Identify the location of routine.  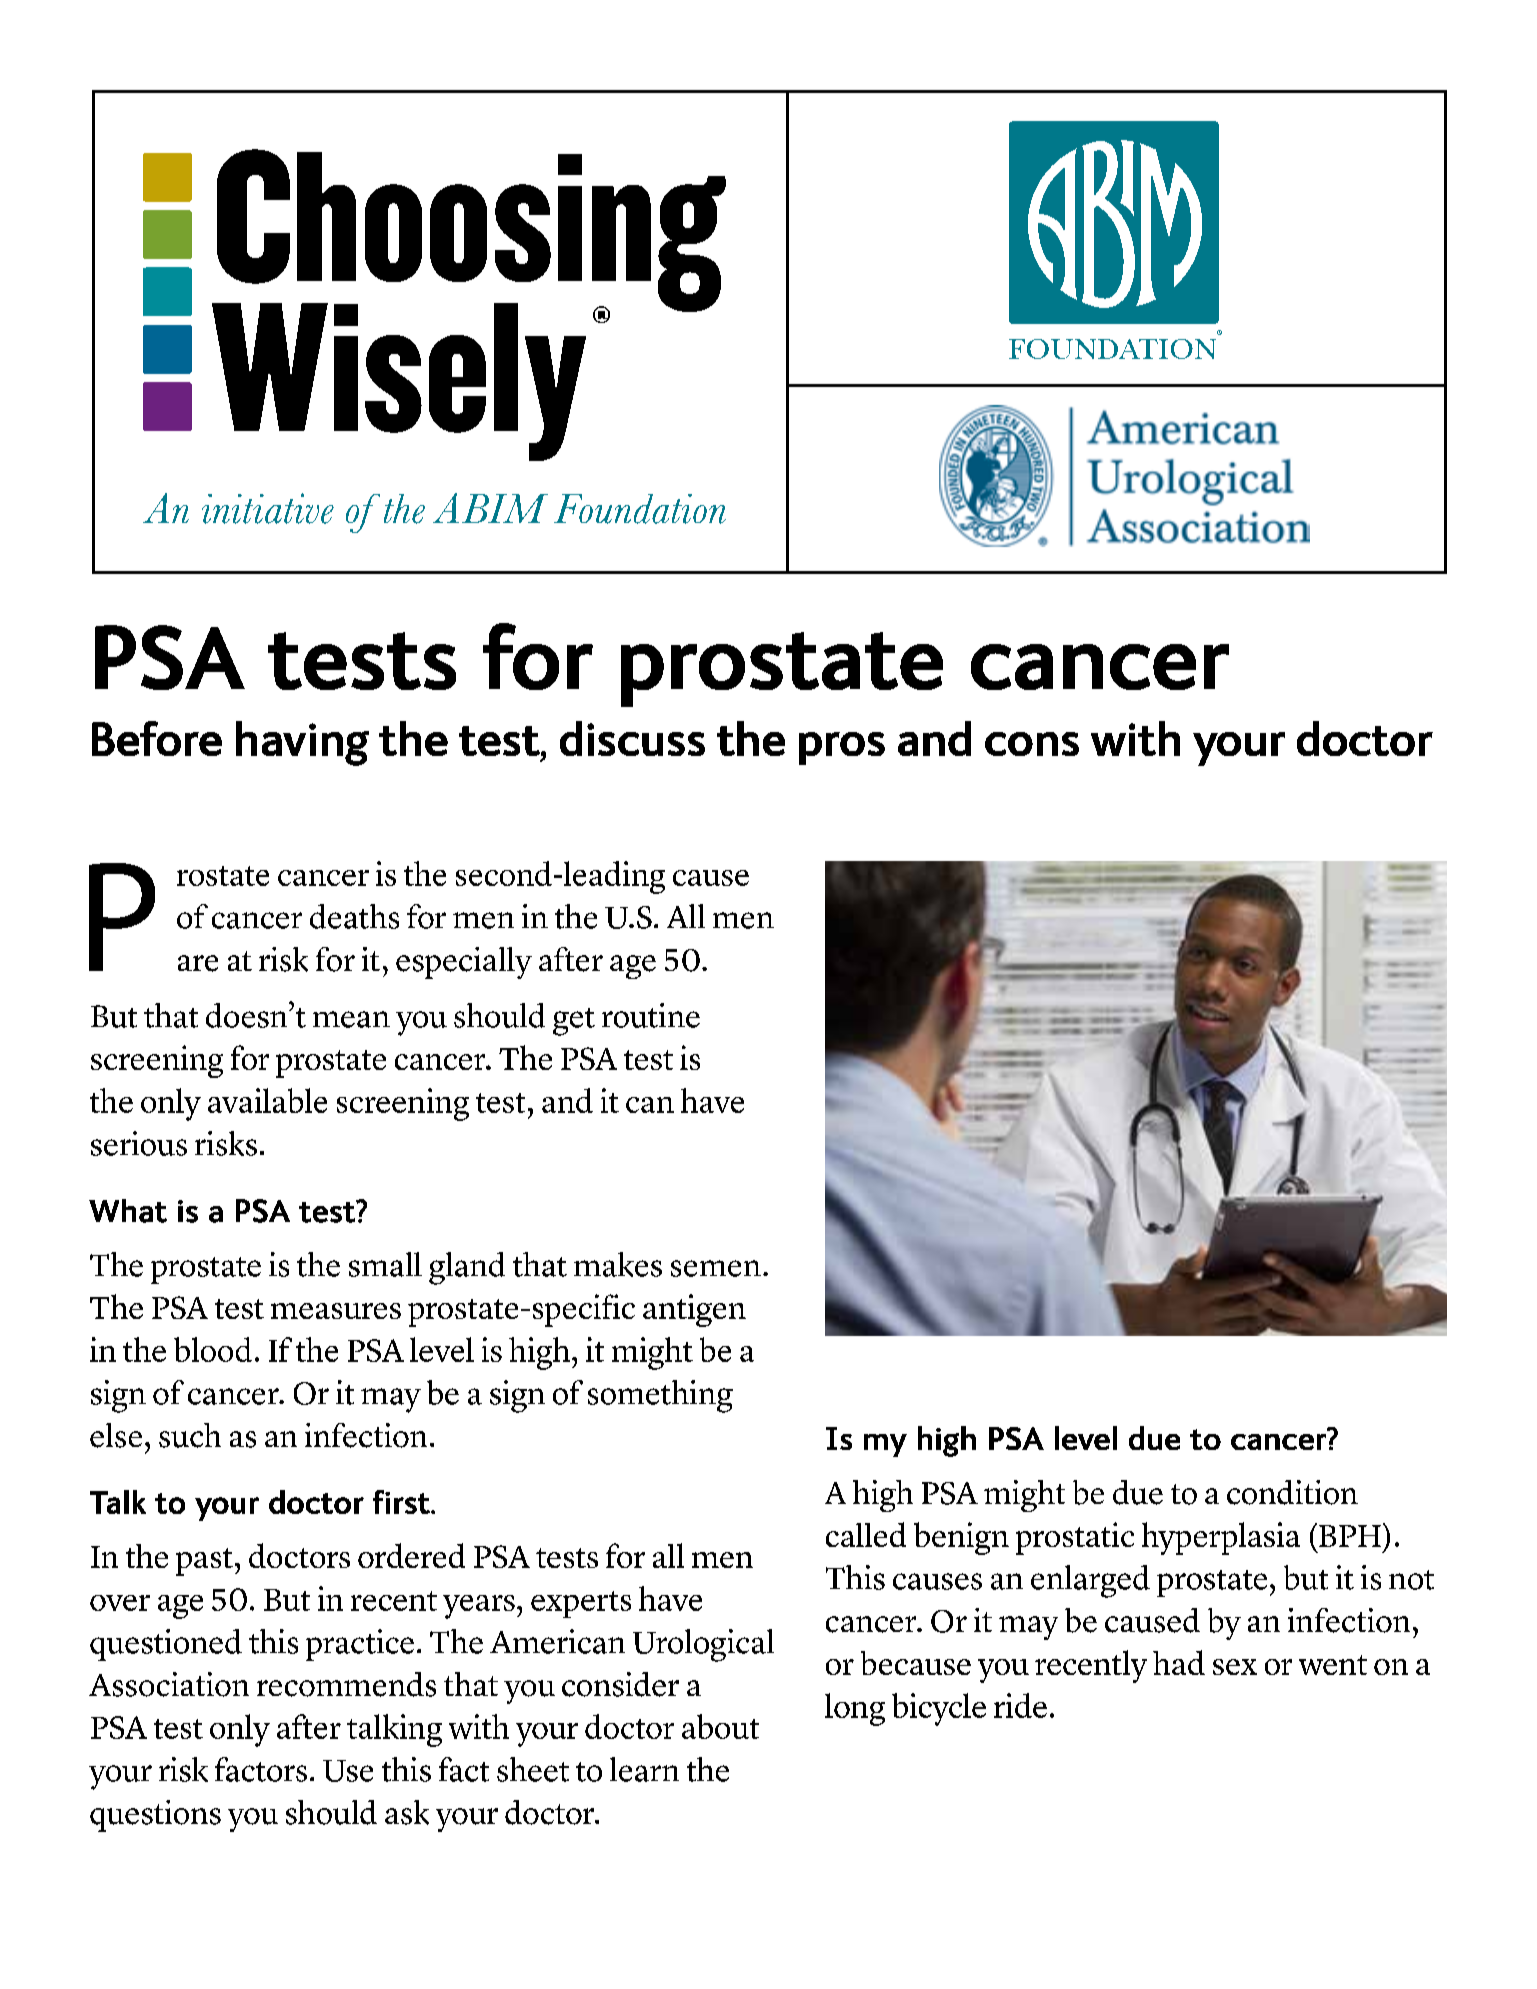
(651, 1015).
